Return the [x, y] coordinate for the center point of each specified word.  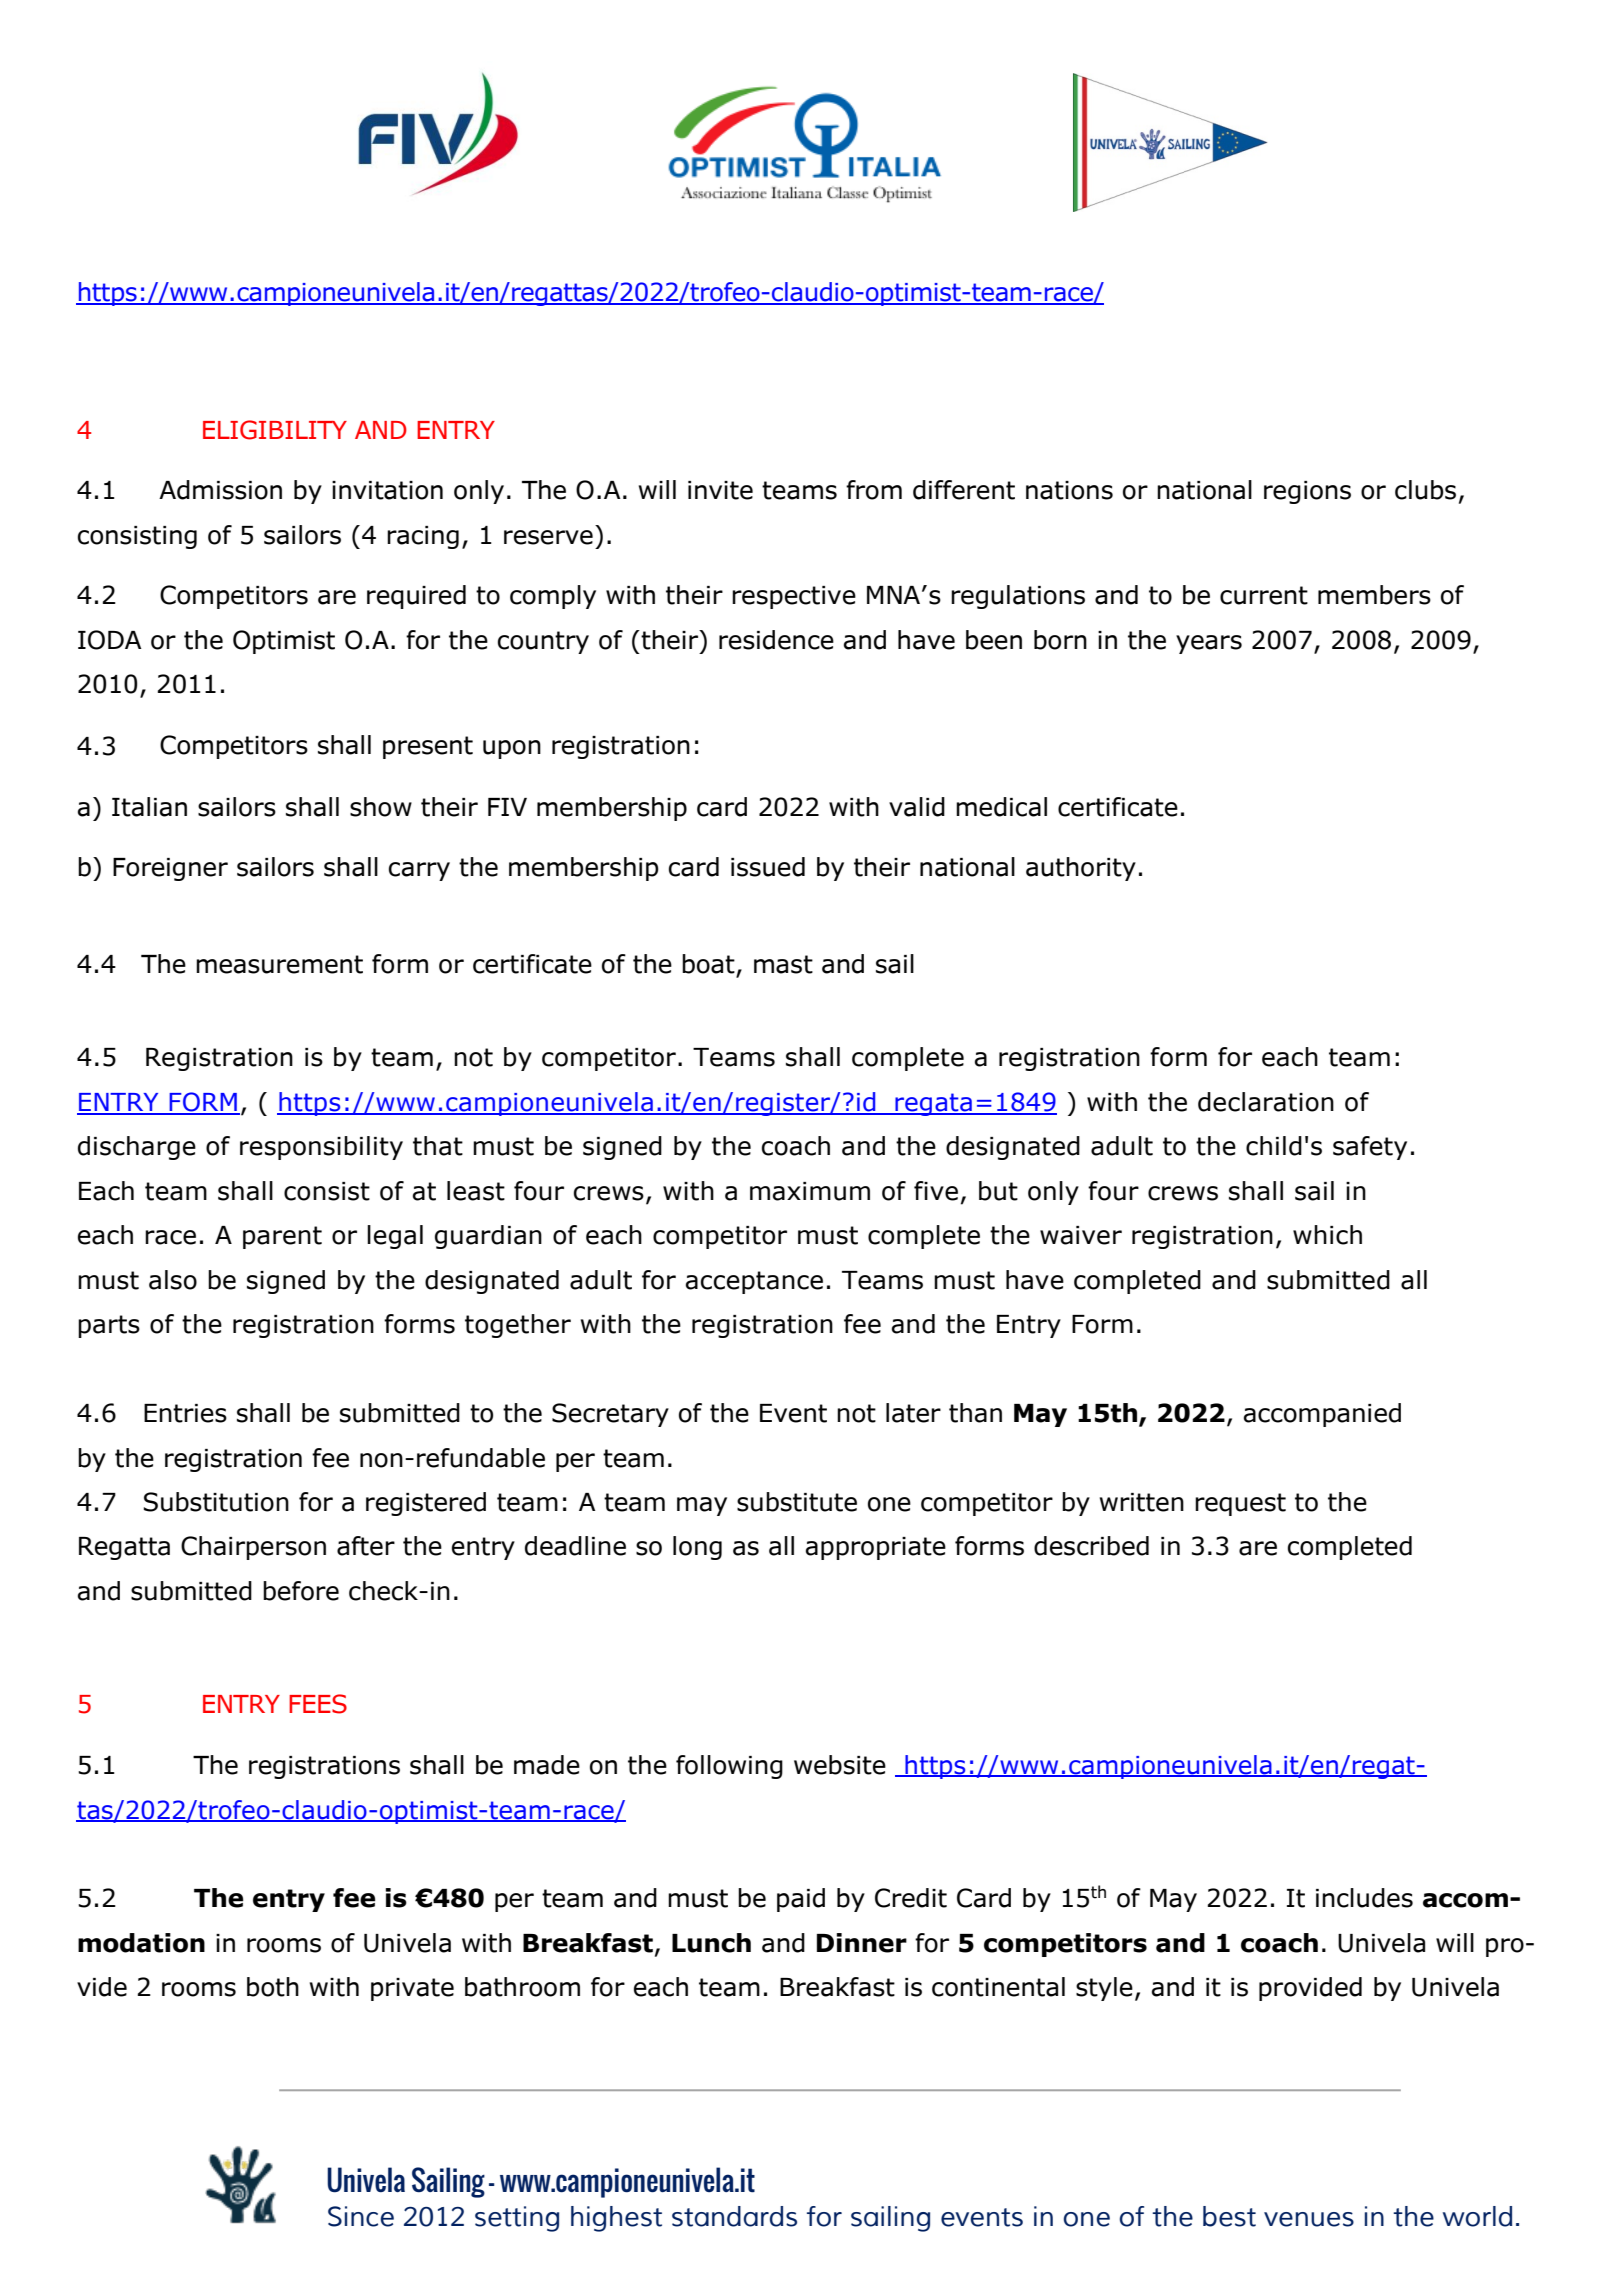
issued [768, 867]
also [173, 1280]
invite [720, 490]
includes [1364, 1898]
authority [1081, 869]
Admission [220, 490]
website [840, 1765]
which [1327, 1235]
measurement [279, 964]
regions [1307, 492]
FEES [318, 1704]
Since [361, 2216]
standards [734, 2216]
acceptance [754, 1282]
